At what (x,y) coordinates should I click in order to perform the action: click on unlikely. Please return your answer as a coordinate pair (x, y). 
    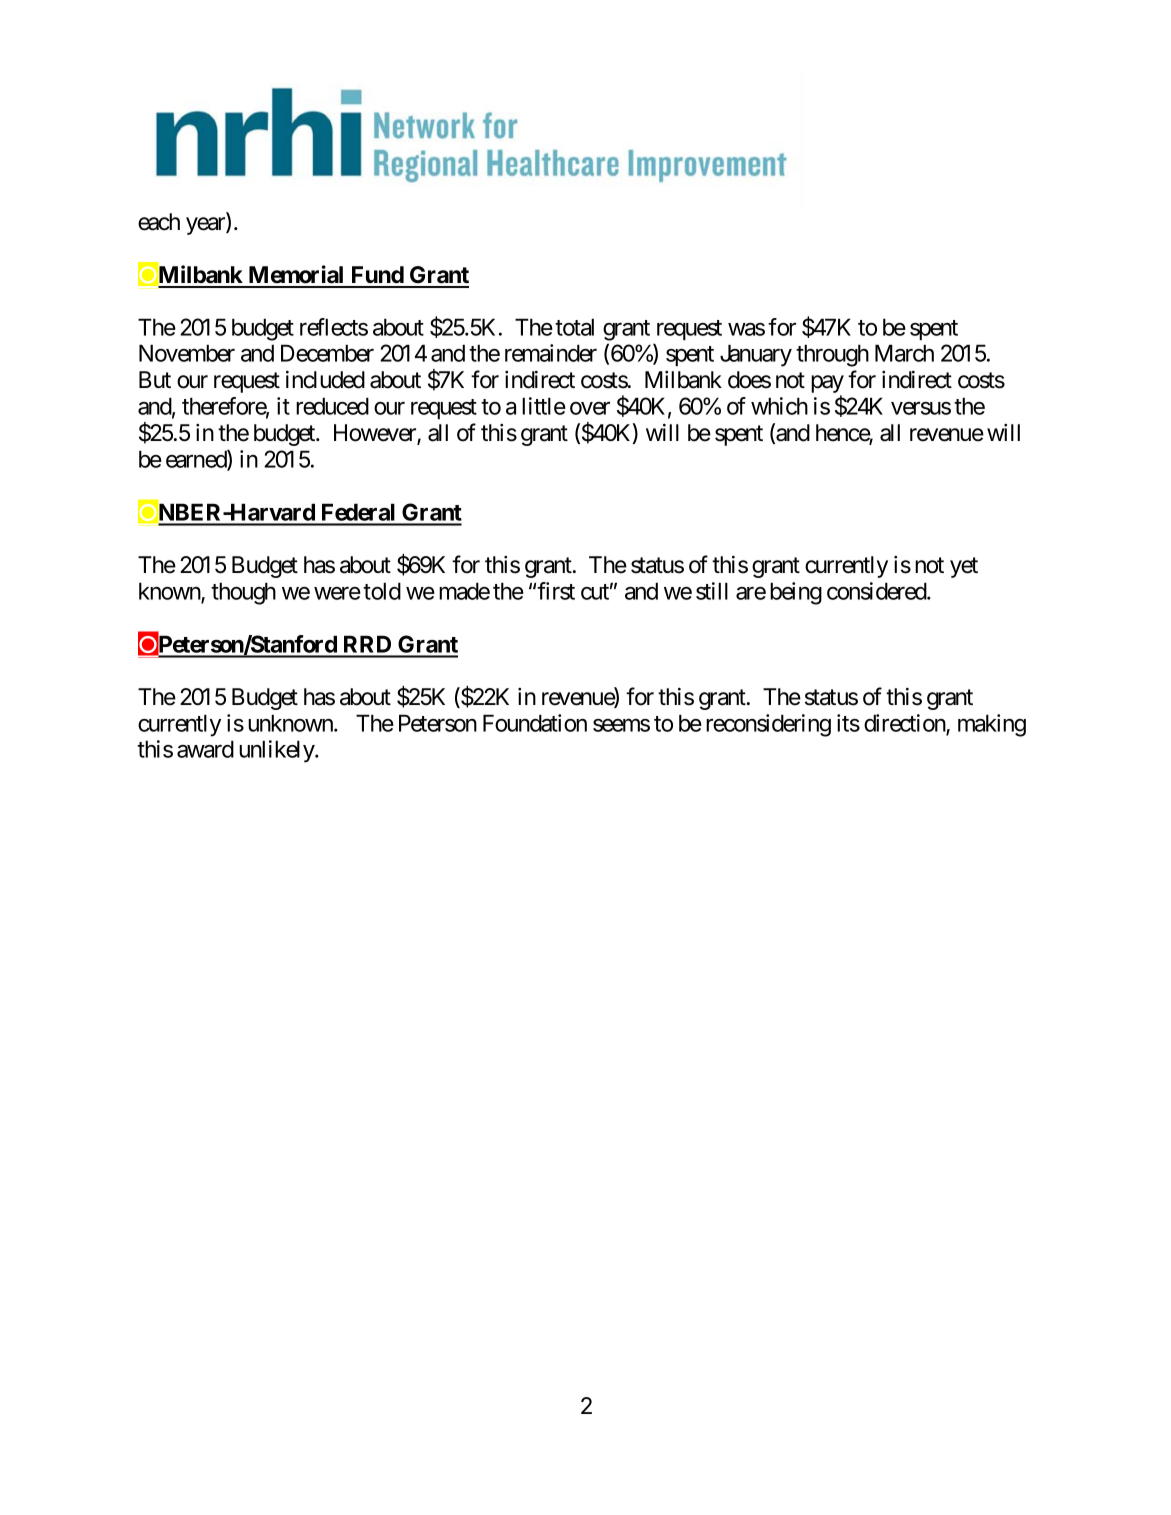
    Looking at the image, I should click on (277, 751).
